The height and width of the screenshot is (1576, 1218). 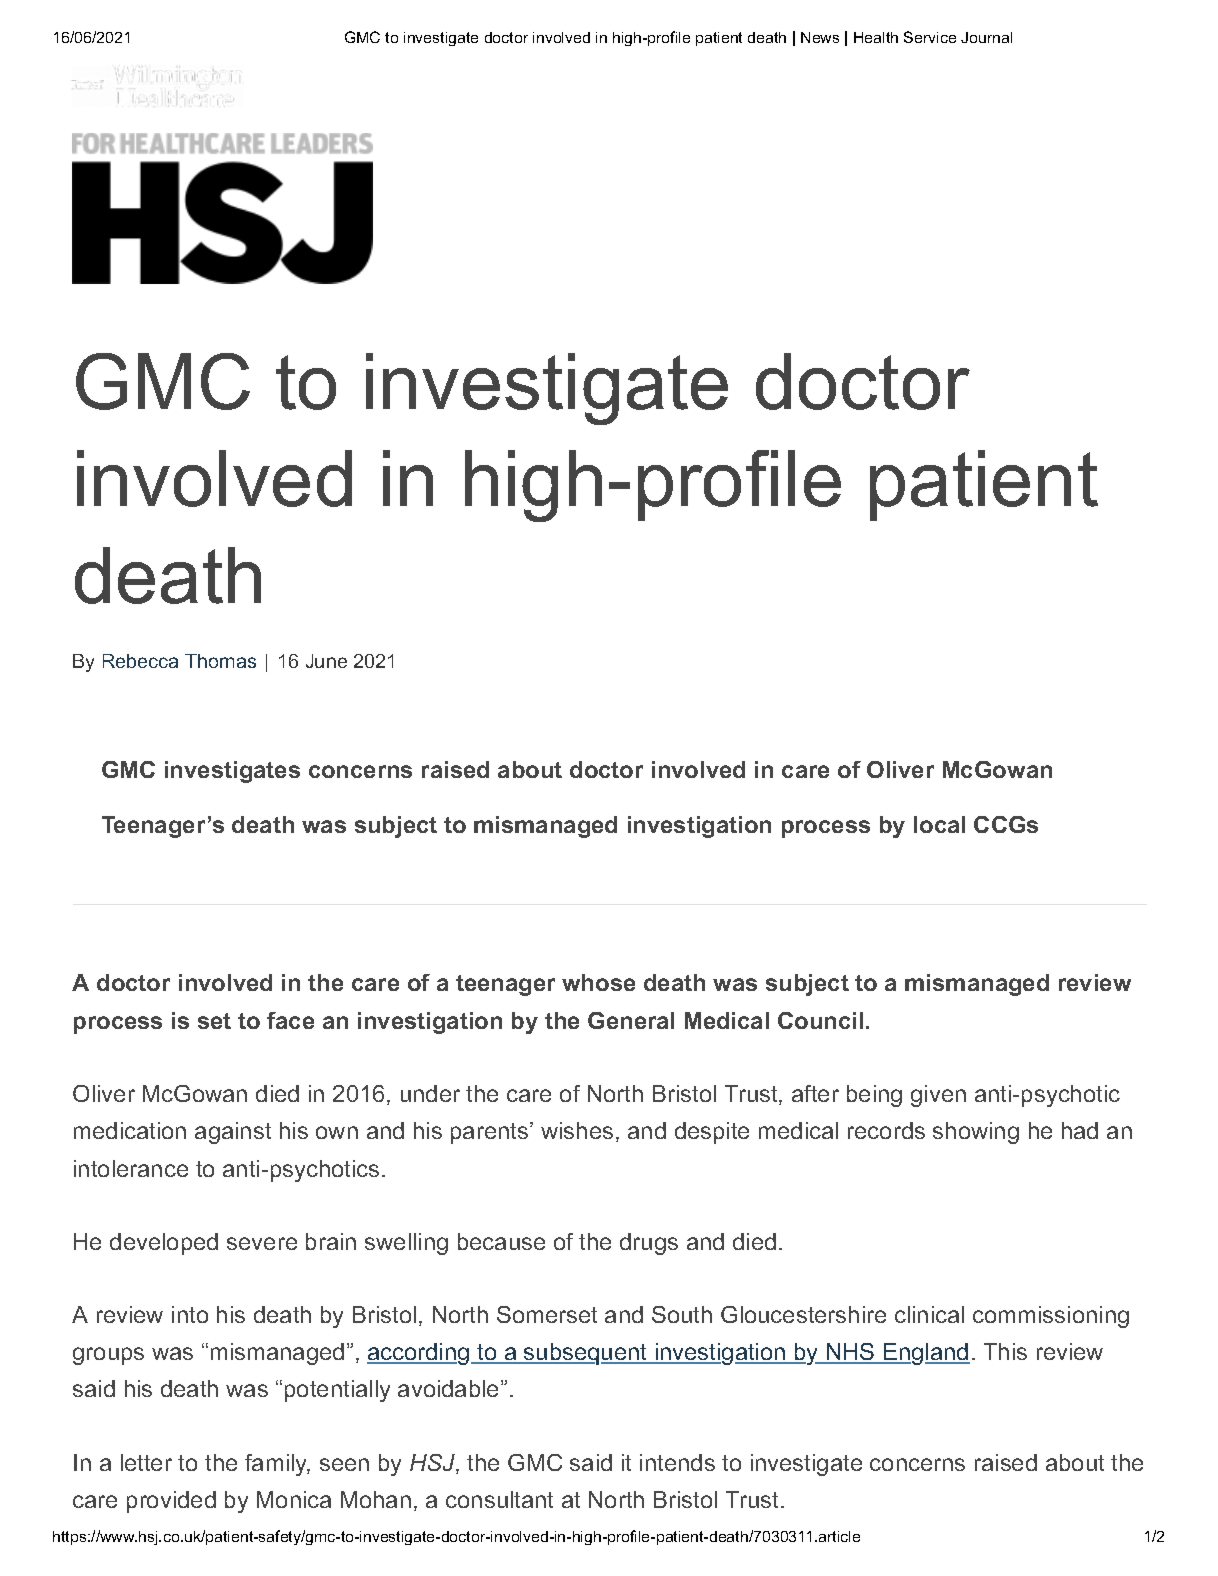 What do you see at coordinates (233, 1133) in the screenshot?
I see `against` at bounding box center [233, 1133].
